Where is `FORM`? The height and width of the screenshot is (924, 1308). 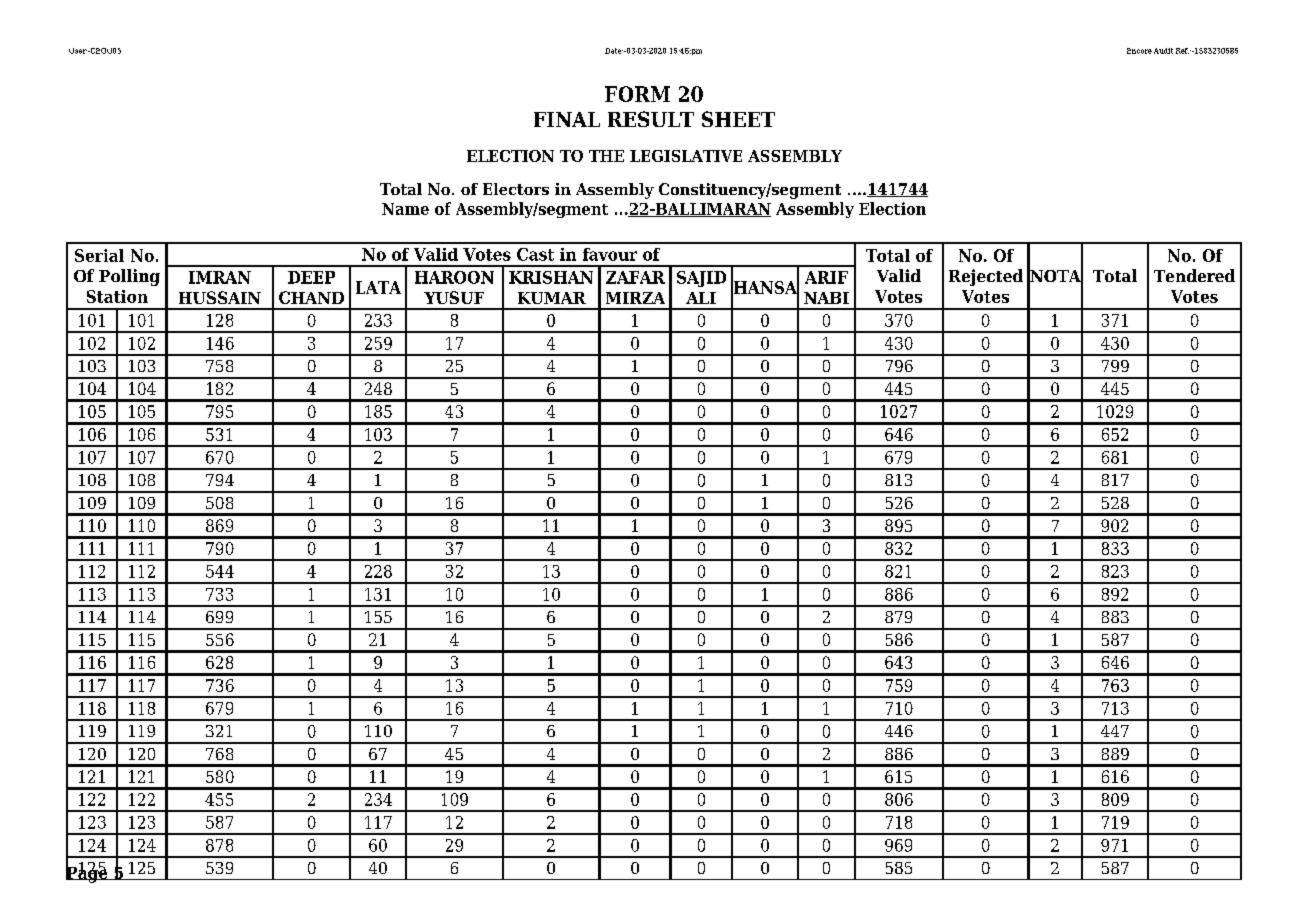 FORM is located at coordinates (637, 94).
